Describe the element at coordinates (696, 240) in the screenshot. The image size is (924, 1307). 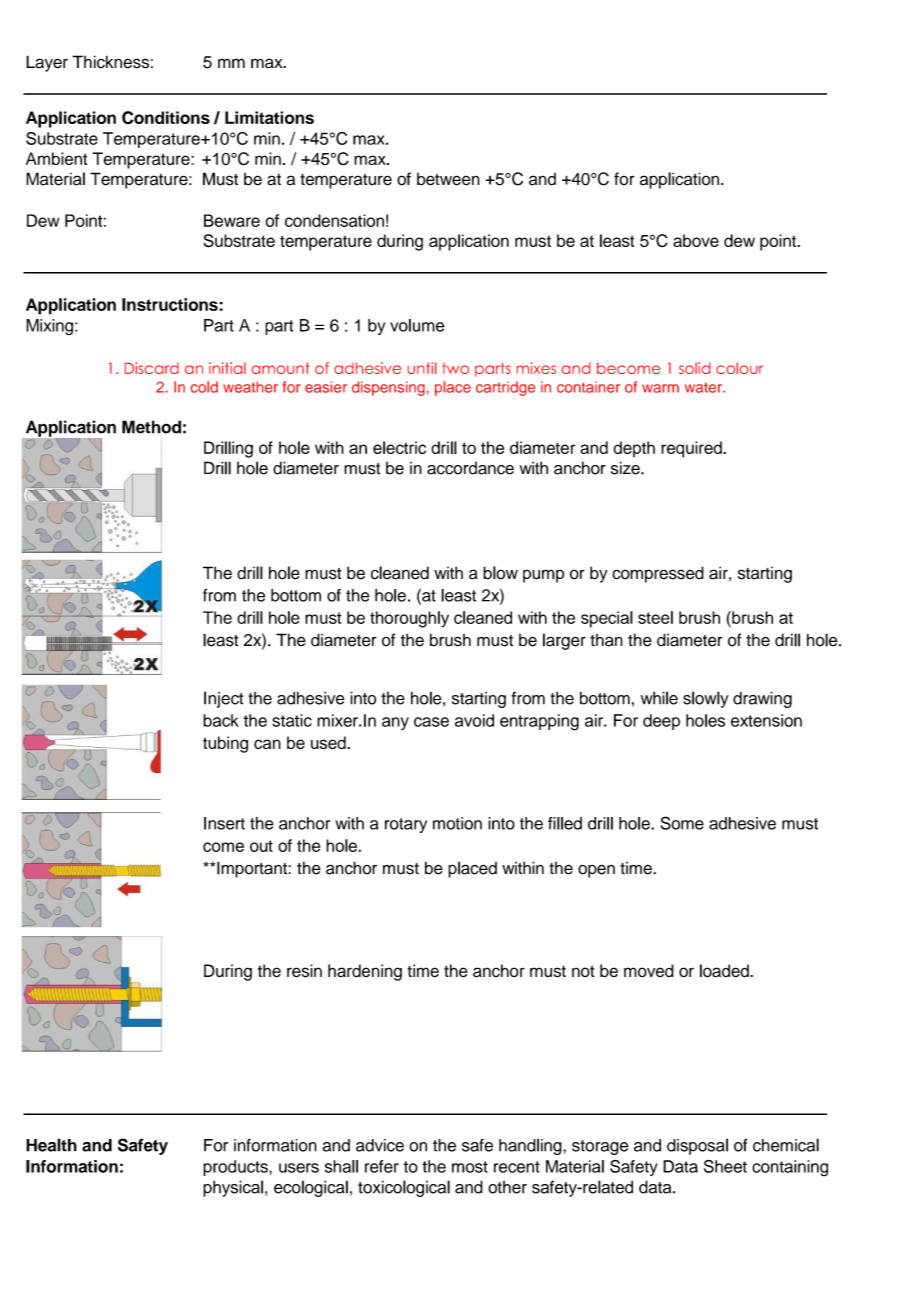
I see `above` at that location.
